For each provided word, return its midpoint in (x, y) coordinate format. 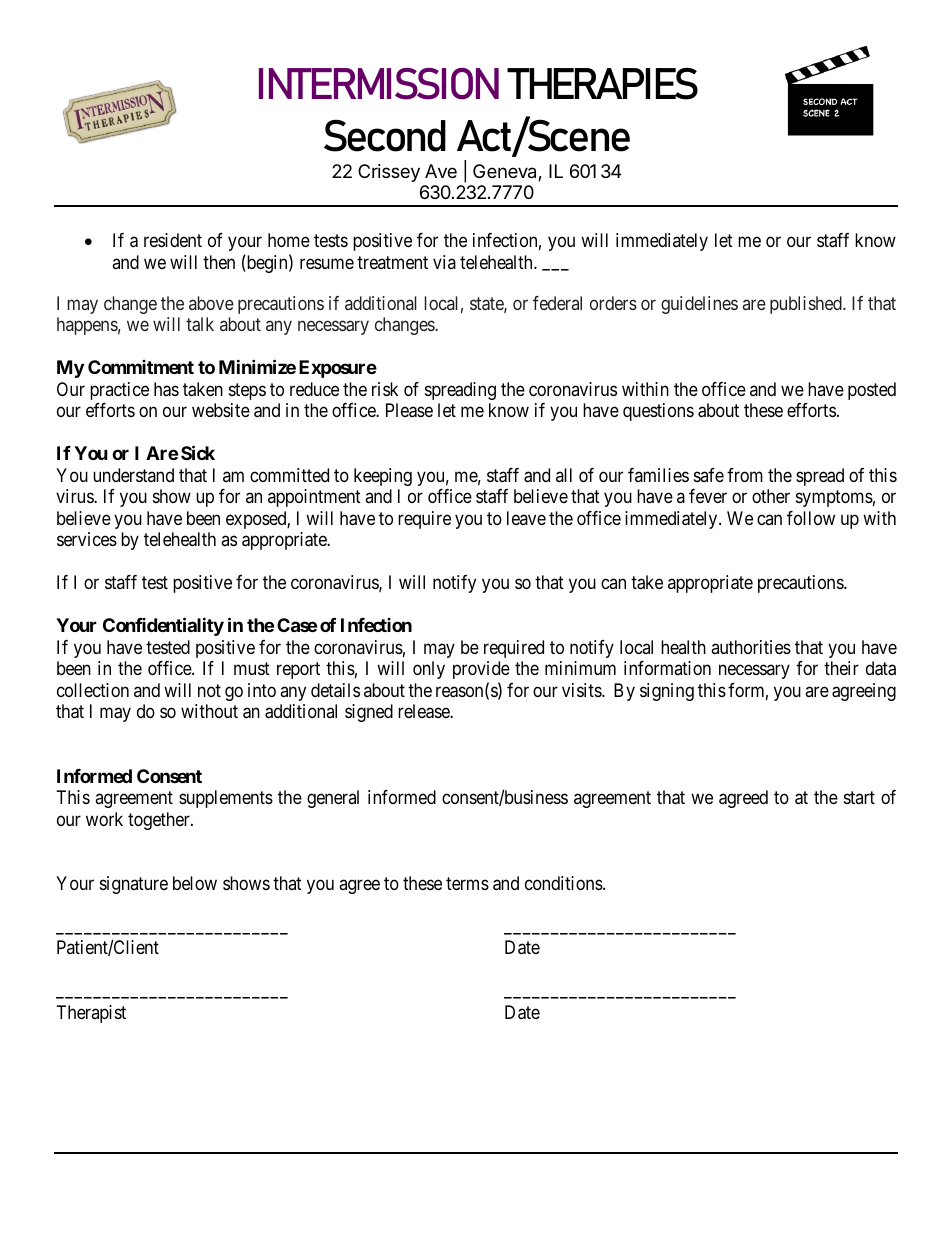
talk (200, 324)
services (87, 539)
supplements (226, 799)
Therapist (91, 1014)
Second (385, 135)
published (807, 305)
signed (369, 713)
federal (557, 303)
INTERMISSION (379, 84)
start (859, 797)
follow (811, 518)
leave (526, 518)
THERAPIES (602, 83)
